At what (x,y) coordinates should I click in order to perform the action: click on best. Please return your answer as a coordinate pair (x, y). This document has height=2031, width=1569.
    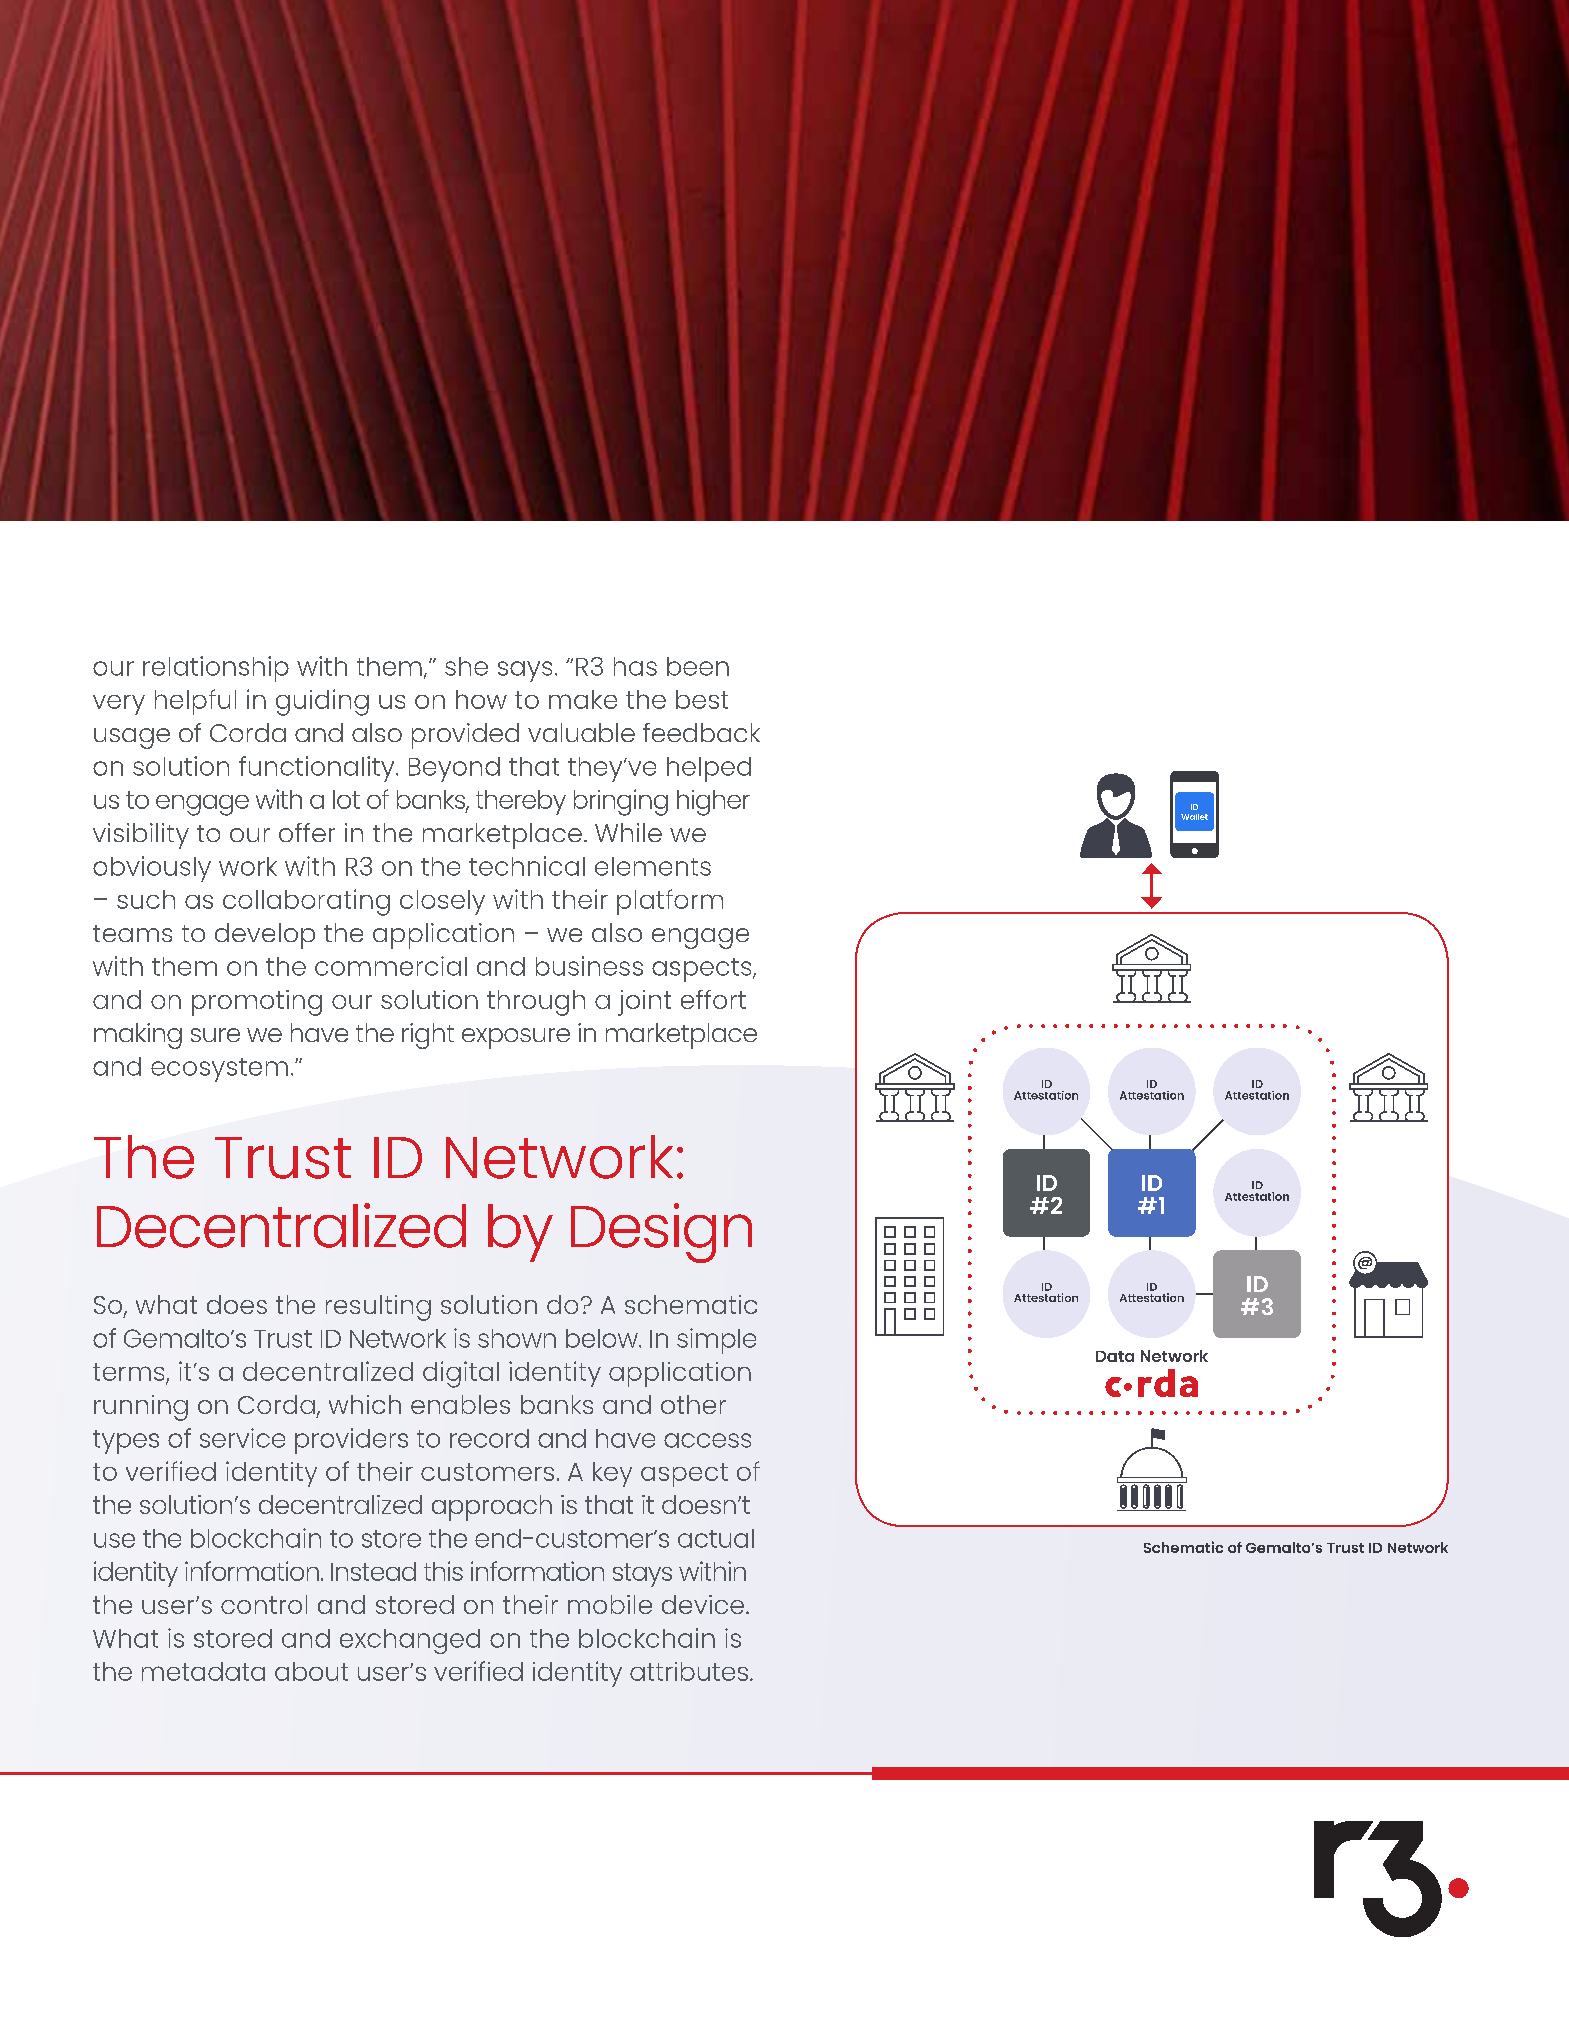
    Looking at the image, I should click on (702, 699).
